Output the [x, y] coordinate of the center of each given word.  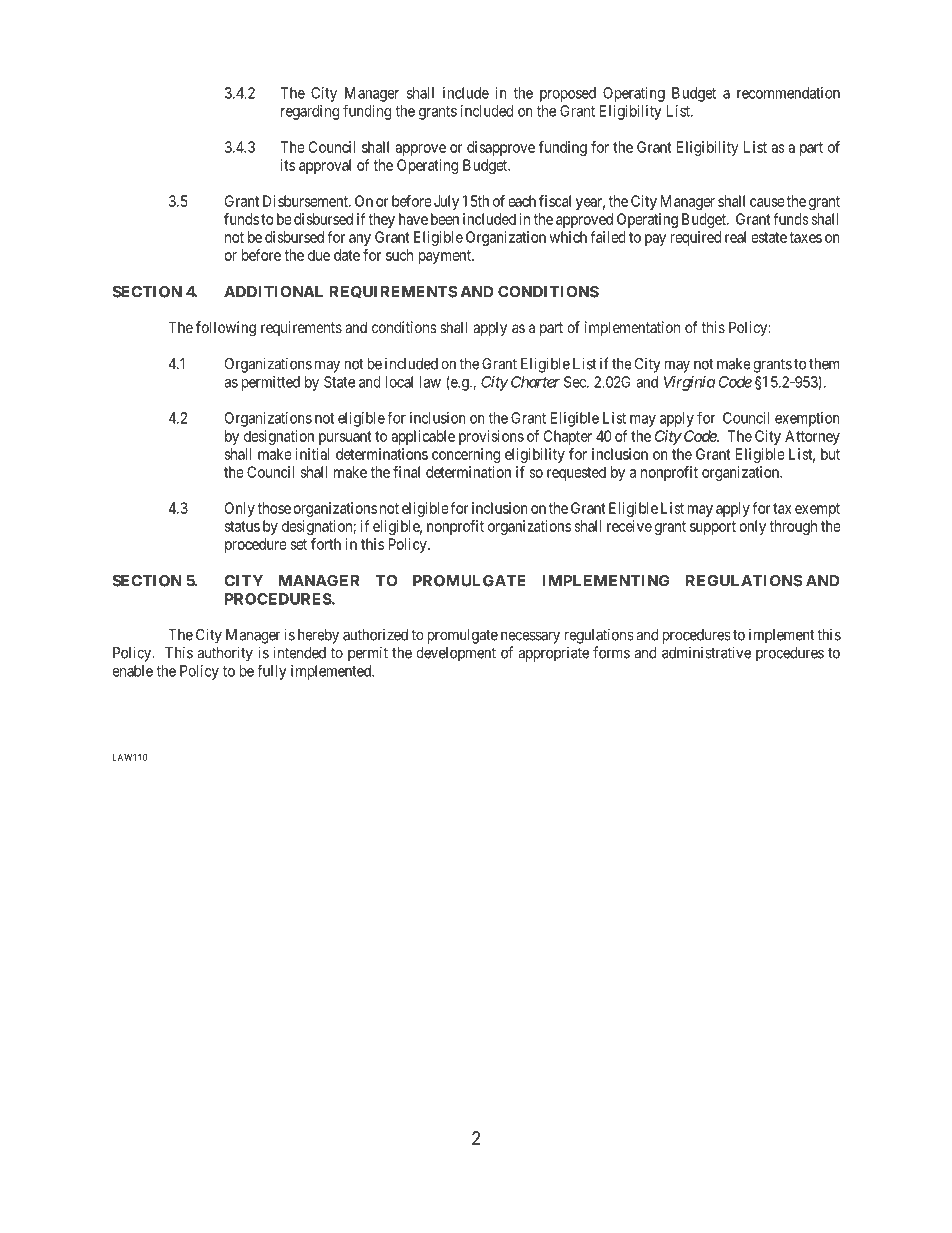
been [445, 219]
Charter [535, 382]
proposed [568, 94]
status [242, 526]
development [456, 654]
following [226, 329]
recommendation [788, 93]
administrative [706, 652]
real [735, 237]
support [713, 528]
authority [225, 654]
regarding [310, 112]
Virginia [689, 383]
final [406, 472]
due [319, 255]
